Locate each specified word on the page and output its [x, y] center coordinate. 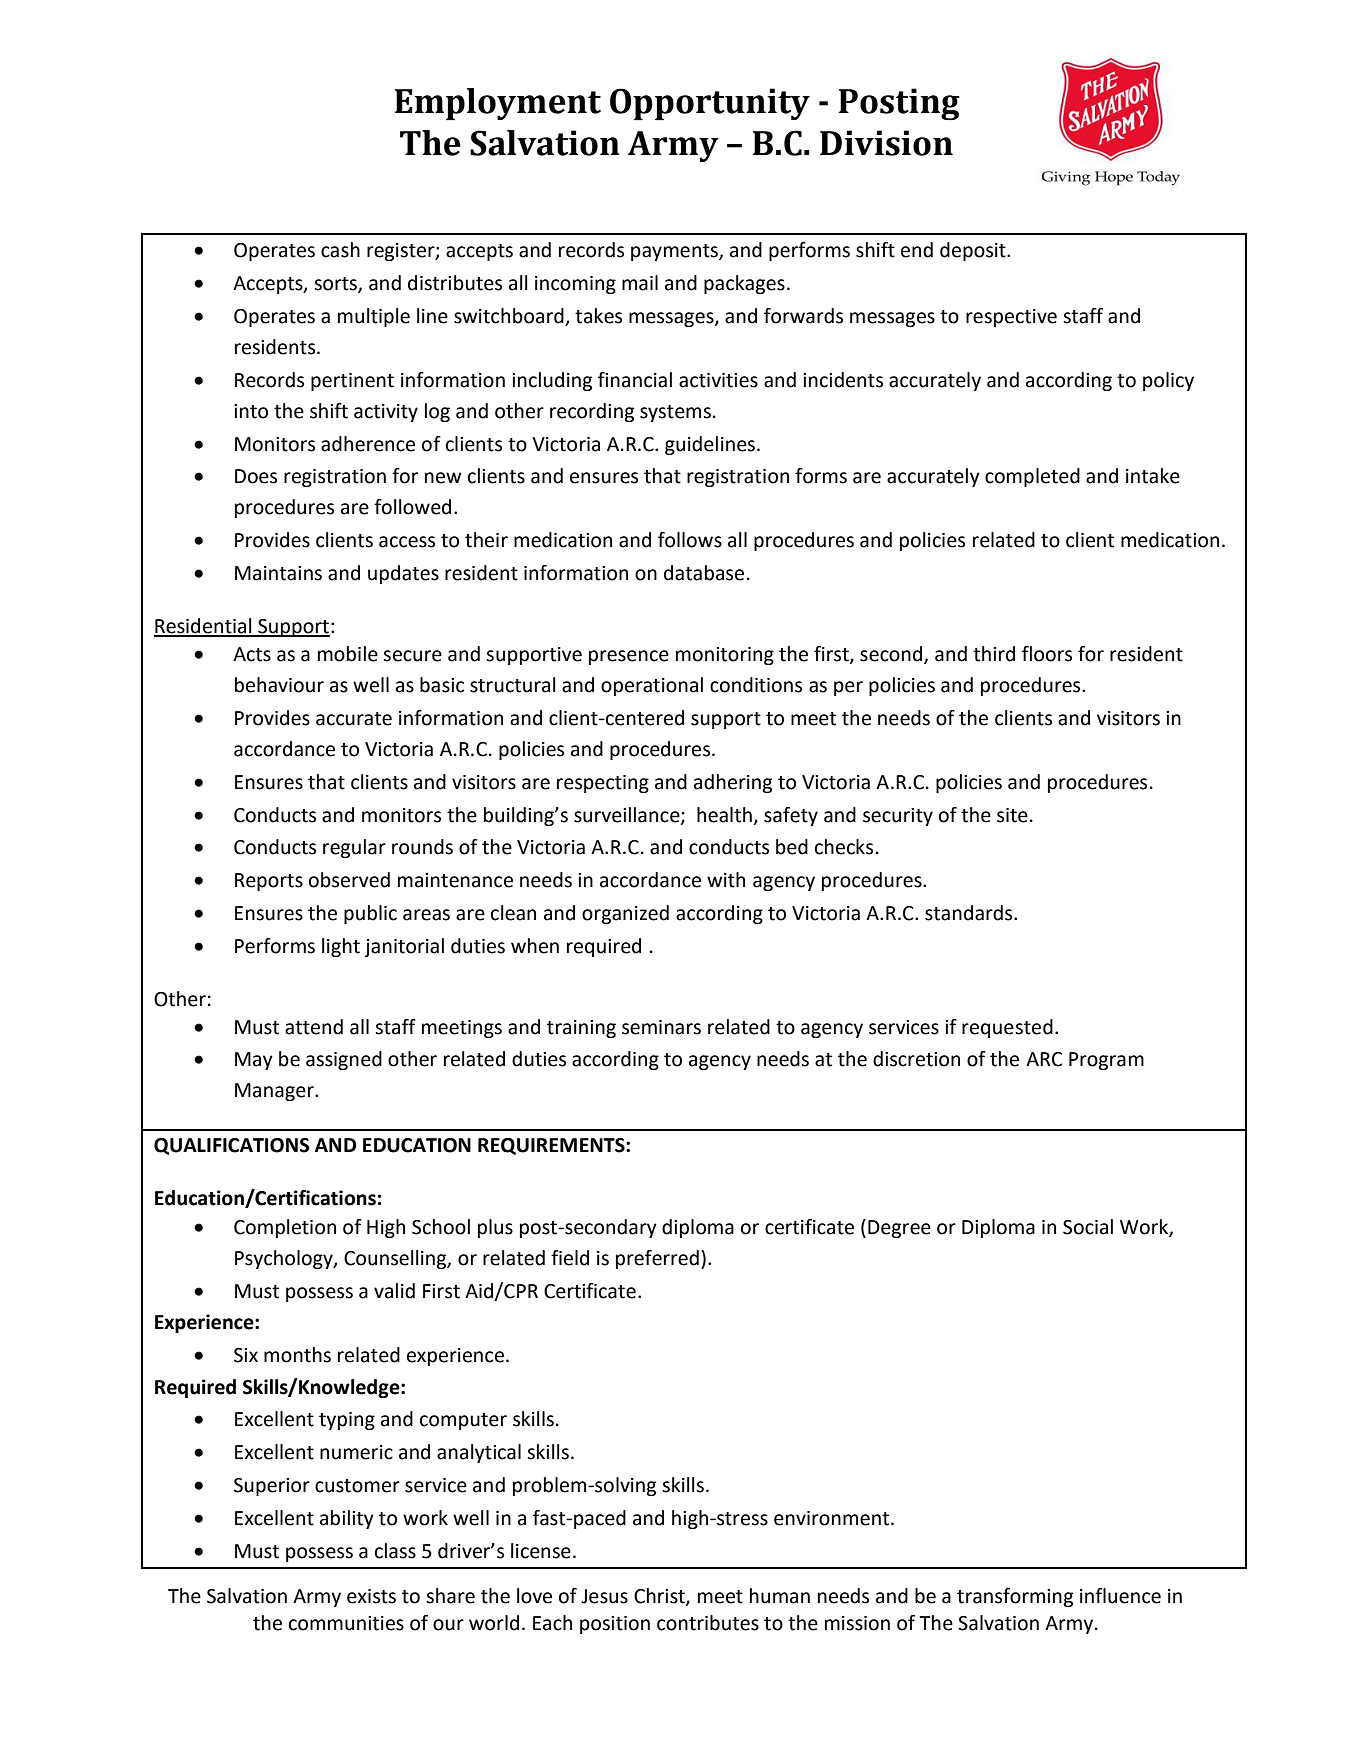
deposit [974, 251]
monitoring [725, 656]
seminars [661, 1027]
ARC [1044, 1059]
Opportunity [710, 104]
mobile [348, 654]
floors [1047, 654]
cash [340, 250]
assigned [344, 1060]
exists [371, 1596]
